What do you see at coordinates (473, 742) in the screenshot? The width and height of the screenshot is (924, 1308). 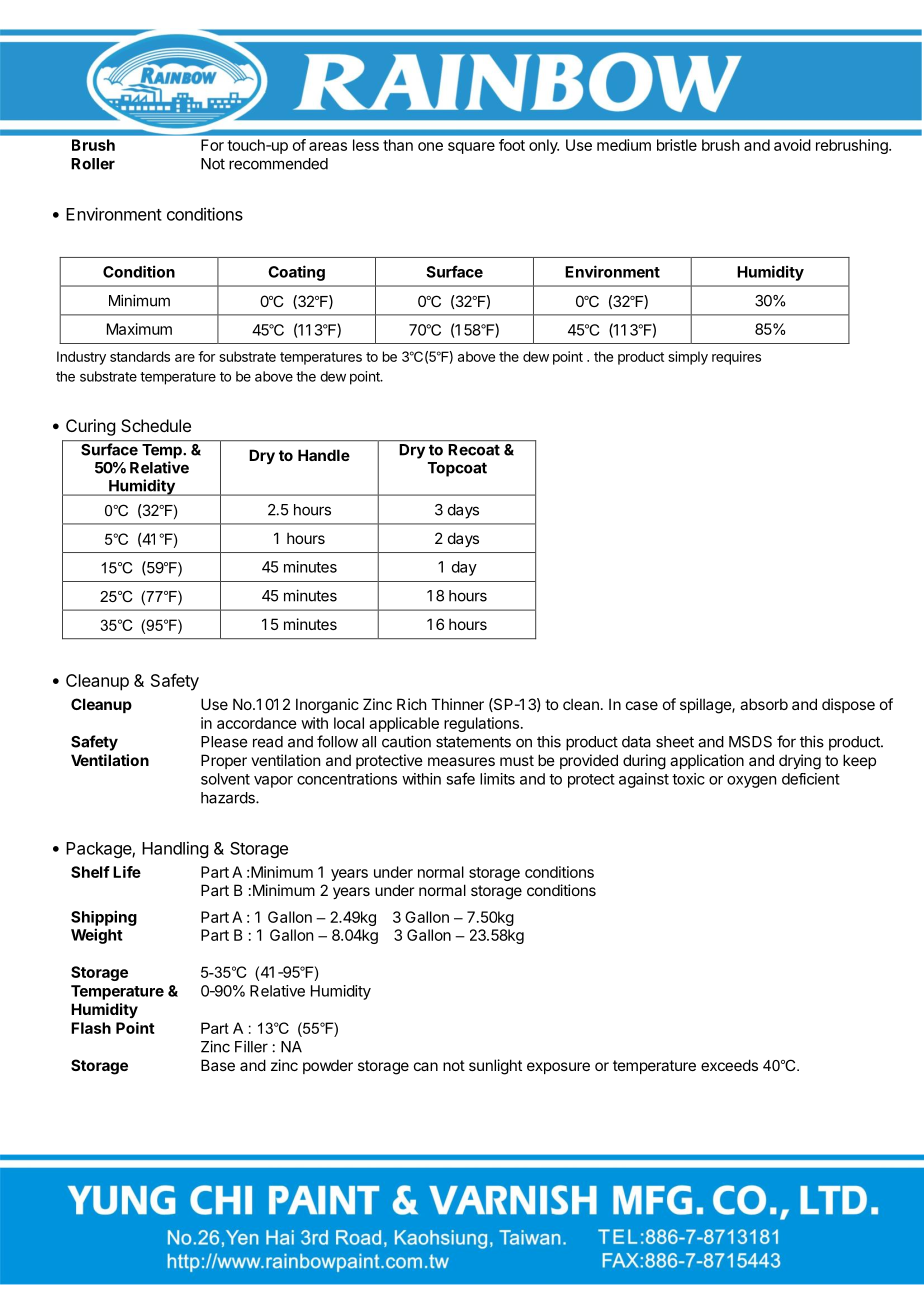 I see `statements` at bounding box center [473, 742].
